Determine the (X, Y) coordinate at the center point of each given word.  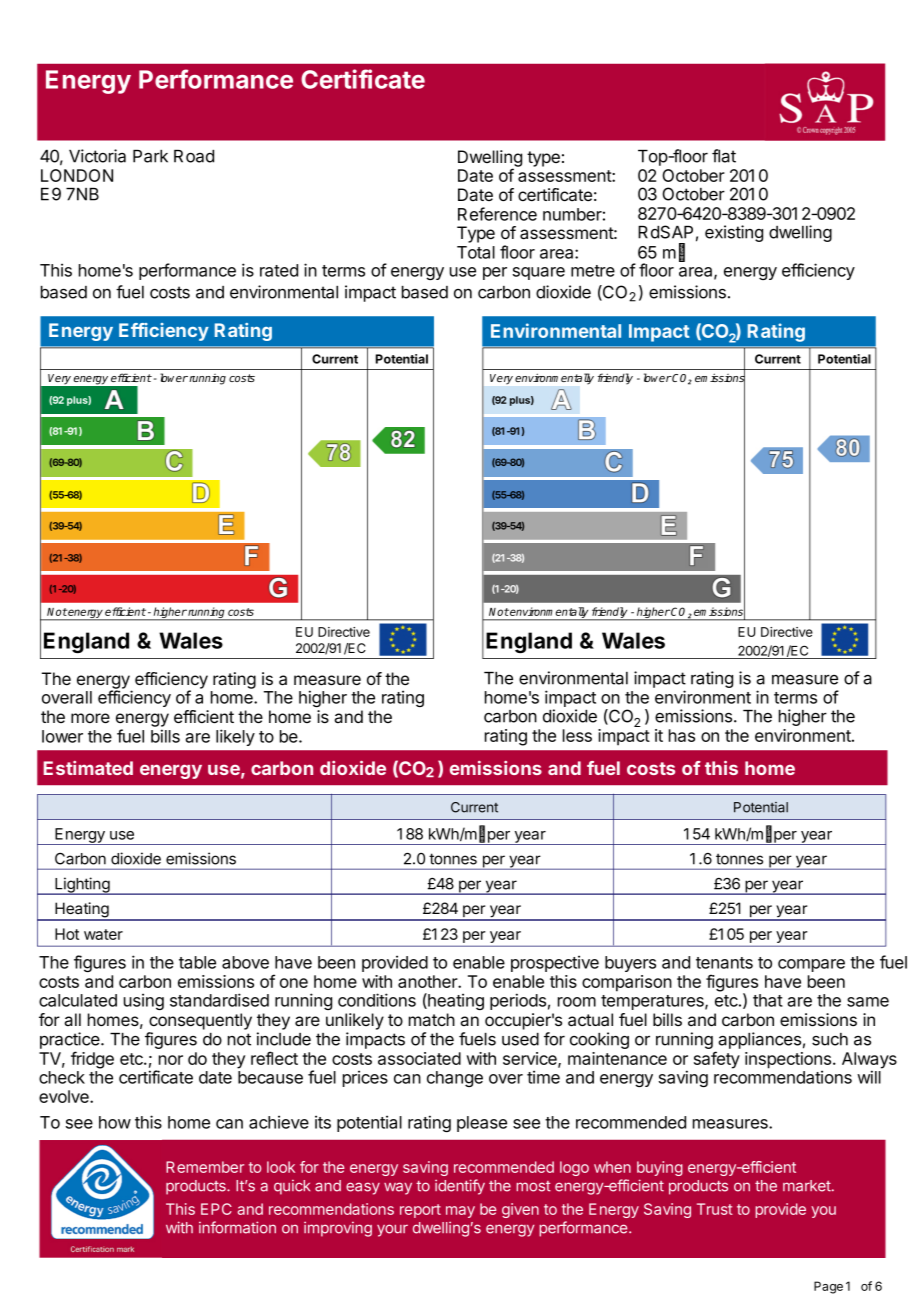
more (90, 718)
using (144, 1001)
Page (828, 1287)
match (432, 1019)
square (539, 273)
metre (593, 271)
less (577, 735)
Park (150, 156)
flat (724, 156)
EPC (216, 1209)
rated (279, 270)
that (768, 1000)
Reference (497, 214)
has (682, 735)
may (460, 1212)
